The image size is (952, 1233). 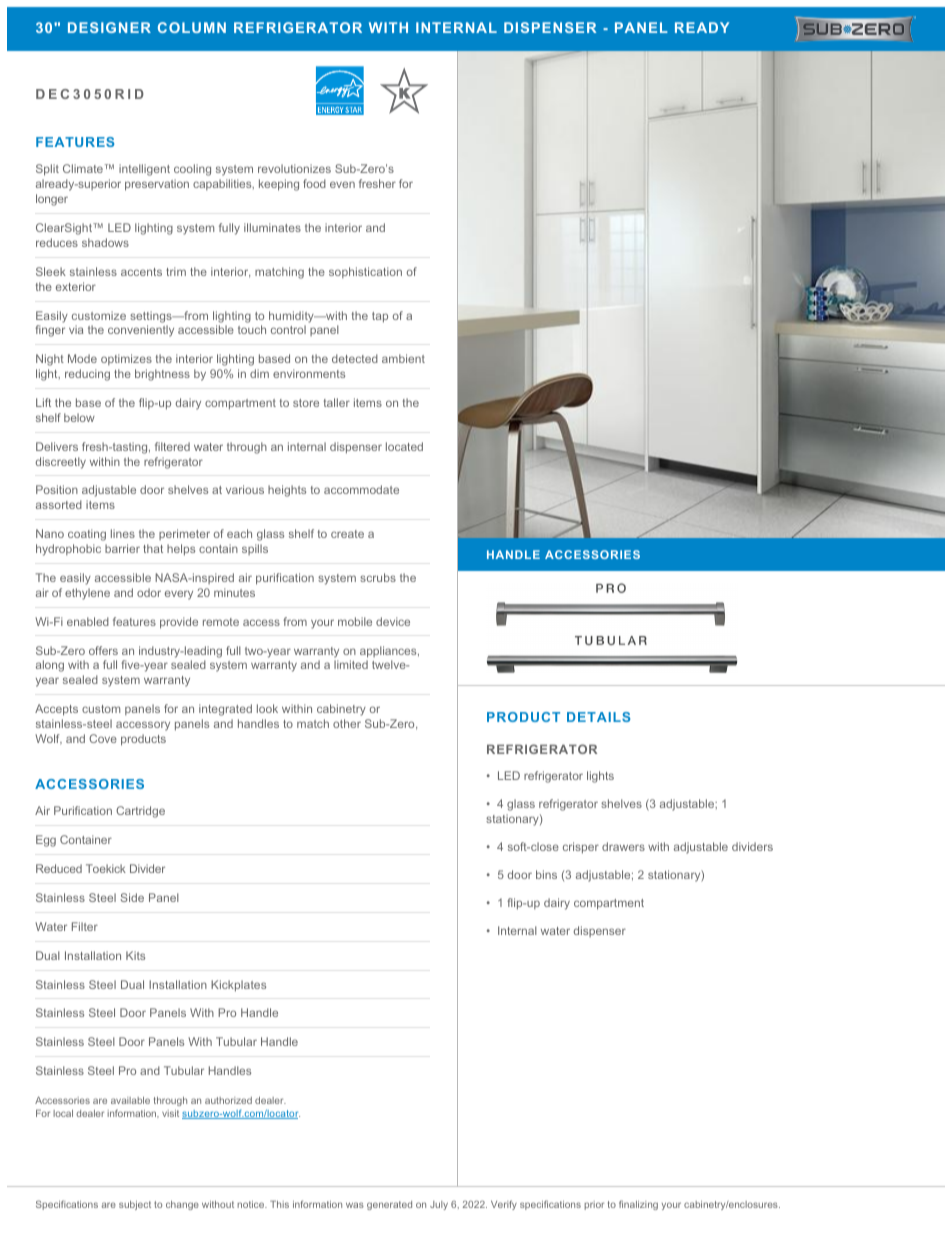 What do you see at coordinates (103, 738) in the page?
I see `Cove` at bounding box center [103, 738].
